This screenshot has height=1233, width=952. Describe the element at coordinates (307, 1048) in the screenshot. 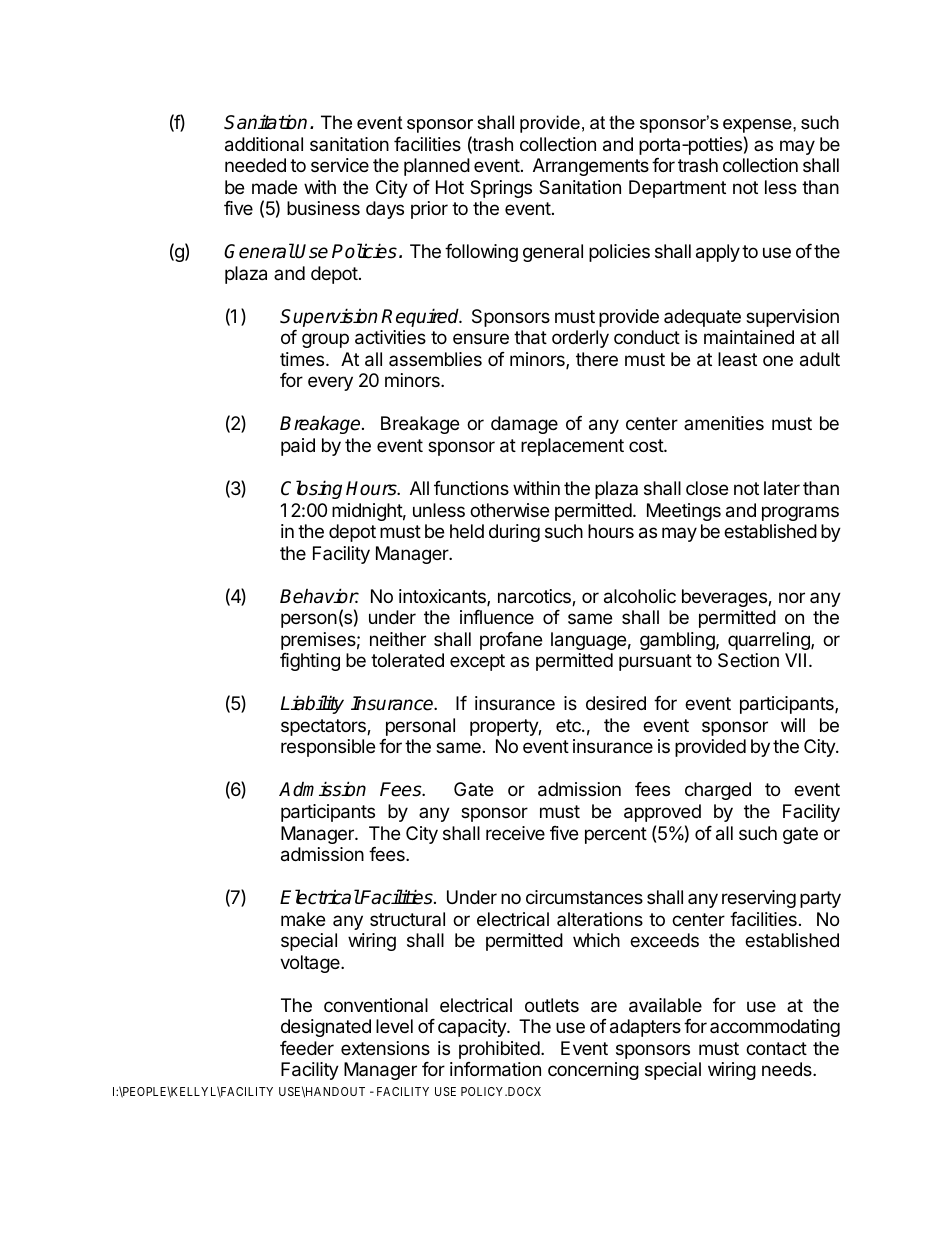

I see `feeder` at that location.
